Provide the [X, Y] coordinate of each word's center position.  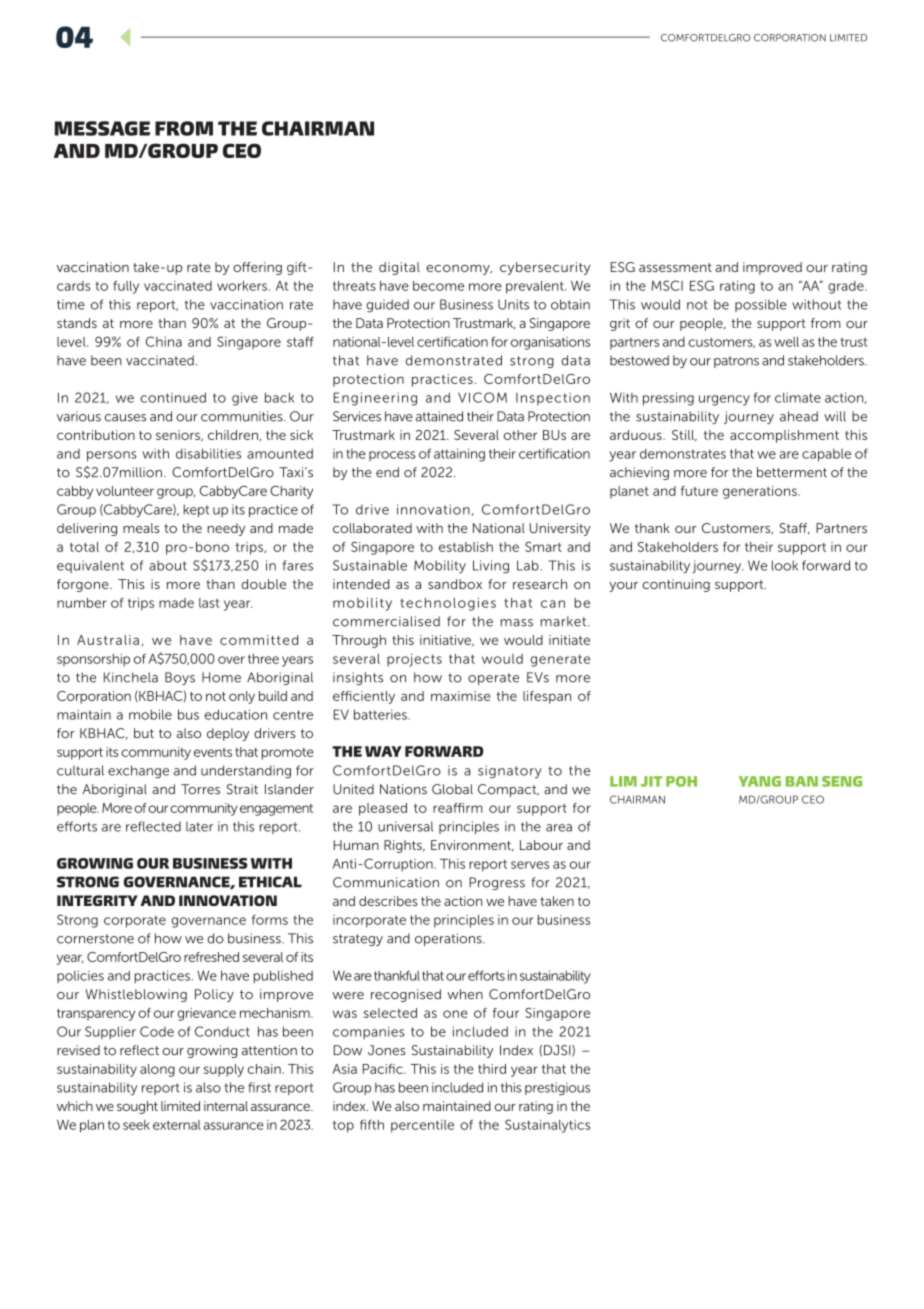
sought [137, 1107]
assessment [675, 267]
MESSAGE [102, 128]
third [492, 1069]
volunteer [125, 491]
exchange [138, 772]
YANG [760, 781]
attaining [459, 455]
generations [761, 492]
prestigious [557, 1089]
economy [459, 270]
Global [452, 789]
